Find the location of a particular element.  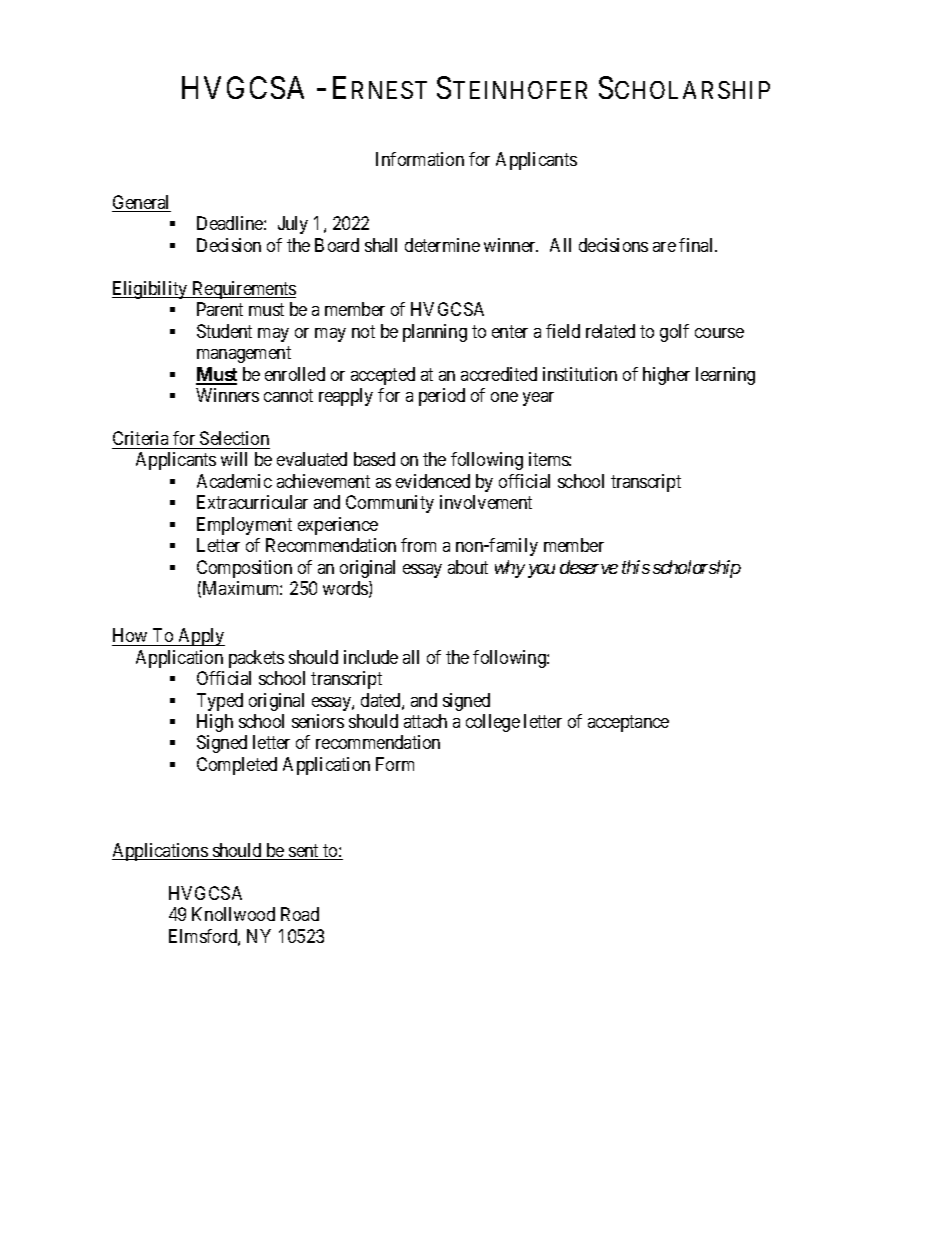

Road is located at coordinates (300, 914).
